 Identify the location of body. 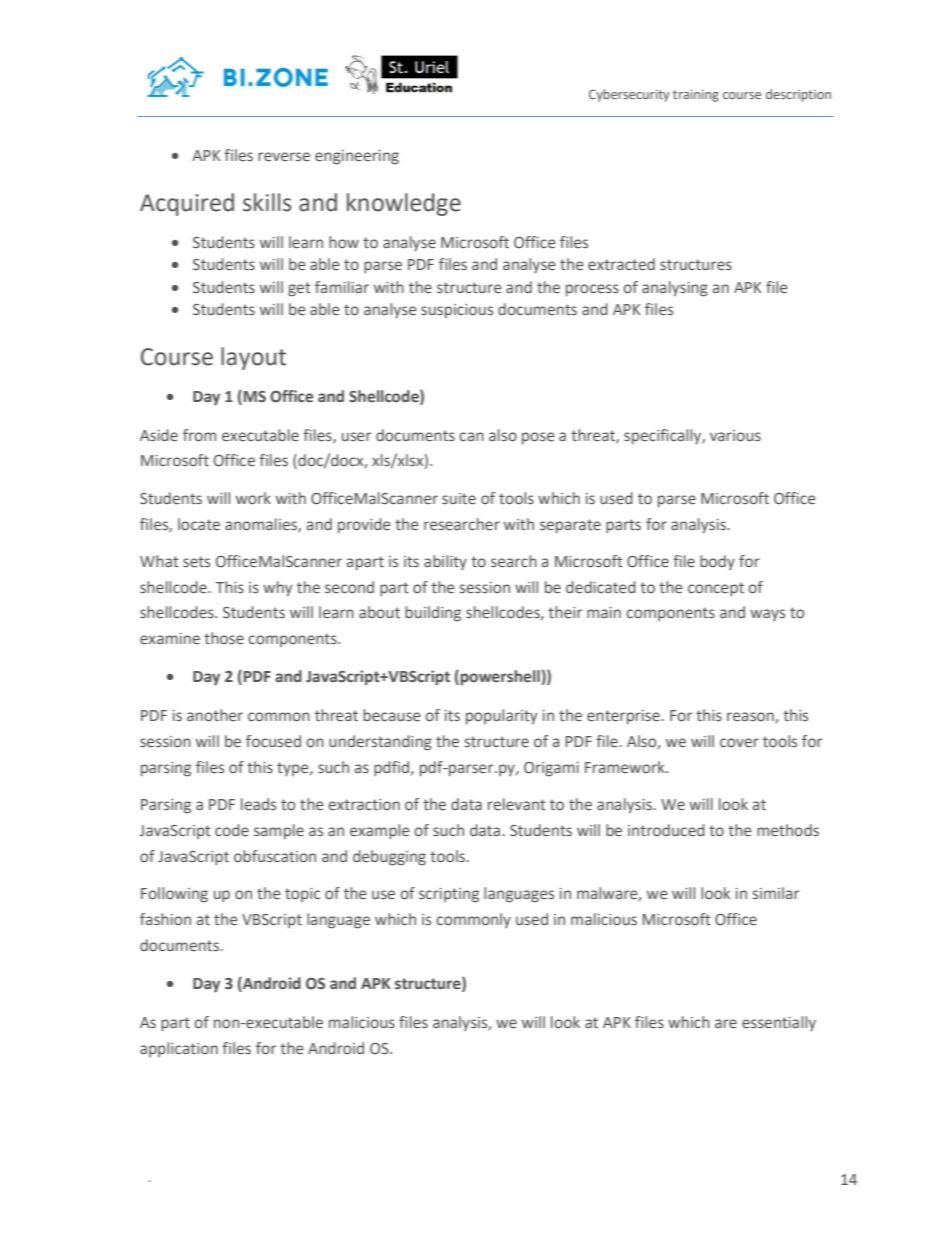
(717, 562).
